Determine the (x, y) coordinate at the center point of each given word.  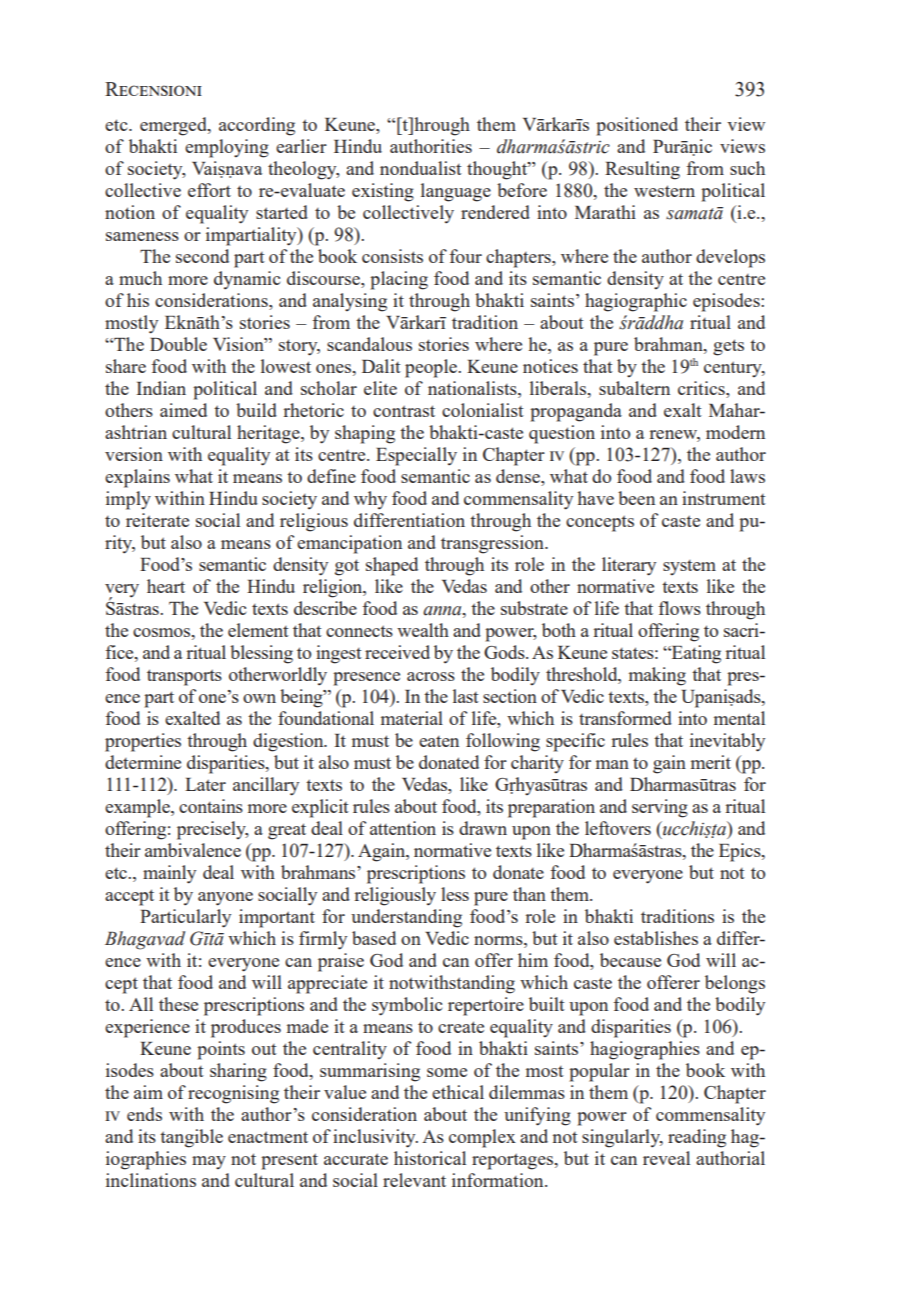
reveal (666, 1158)
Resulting (642, 170)
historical (430, 1158)
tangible (191, 1138)
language (456, 192)
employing (227, 148)
